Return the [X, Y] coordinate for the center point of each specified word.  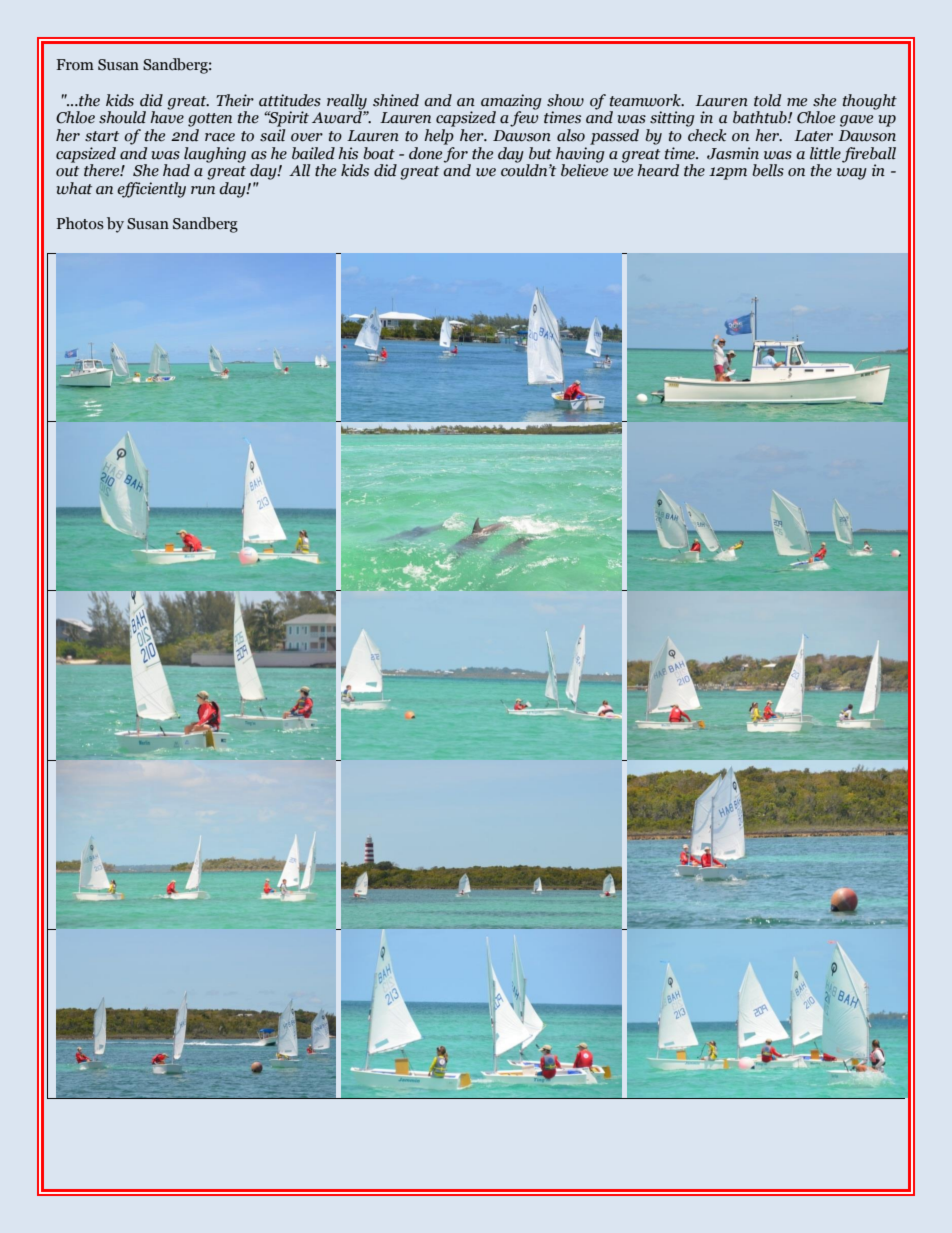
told [767, 100]
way [852, 174]
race [220, 137]
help [439, 137]
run [203, 190]
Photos [80, 223]
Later [813, 136]
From [75, 65]
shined [396, 100]
